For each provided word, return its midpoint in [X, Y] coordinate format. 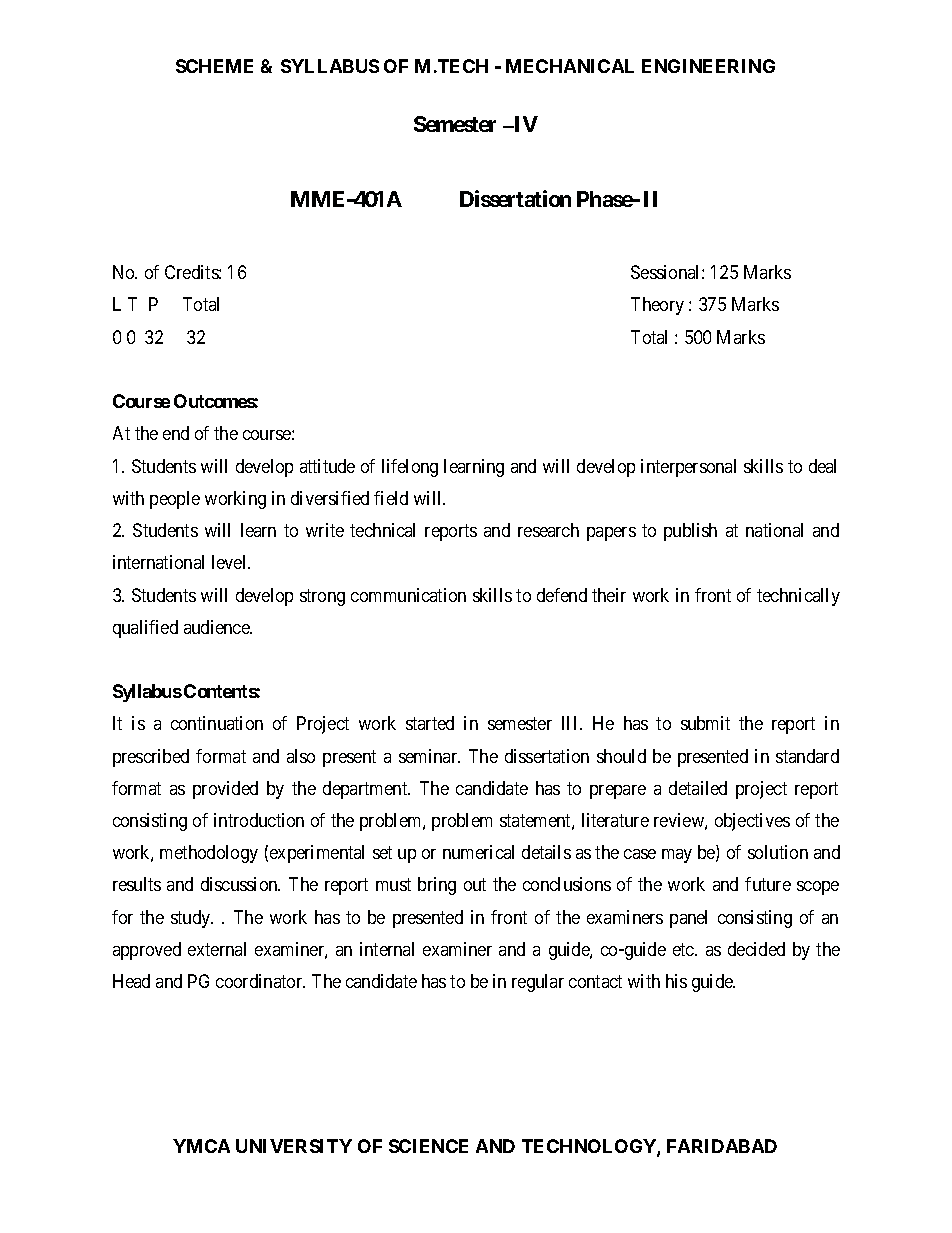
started [430, 723]
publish [690, 532]
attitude [327, 466]
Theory [657, 306]
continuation [217, 723]
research [548, 530]
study [192, 919]
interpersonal [688, 468]
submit [705, 723]
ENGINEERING [708, 66]
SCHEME [214, 66]
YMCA [201, 1146]
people [175, 500]
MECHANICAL [570, 66]
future [768, 884]
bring [437, 886]
